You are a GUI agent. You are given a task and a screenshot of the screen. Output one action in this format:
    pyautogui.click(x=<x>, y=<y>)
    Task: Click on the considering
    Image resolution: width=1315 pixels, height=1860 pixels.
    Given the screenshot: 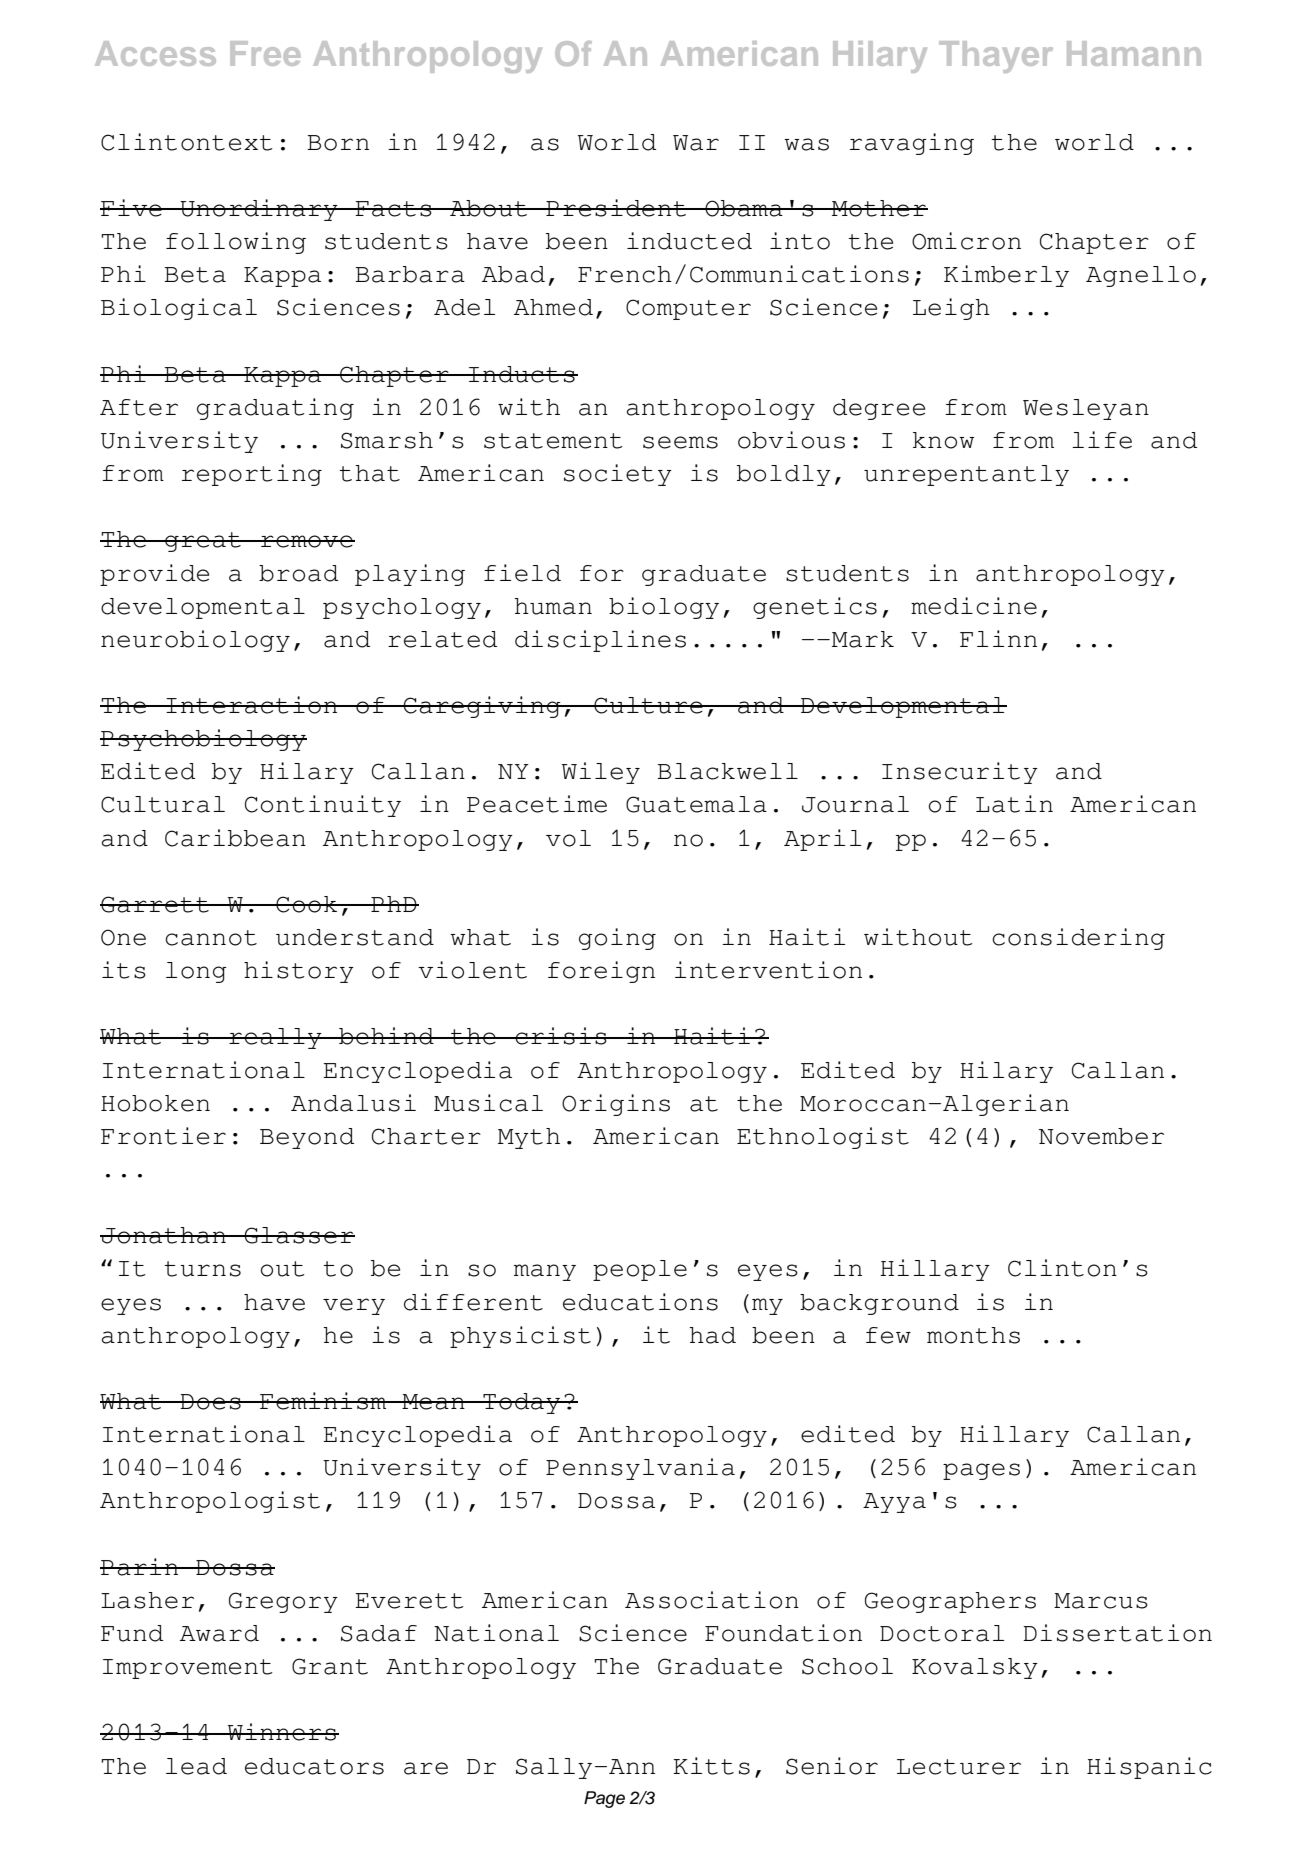 What is the action you would take?
    pyautogui.click(x=1078, y=939)
